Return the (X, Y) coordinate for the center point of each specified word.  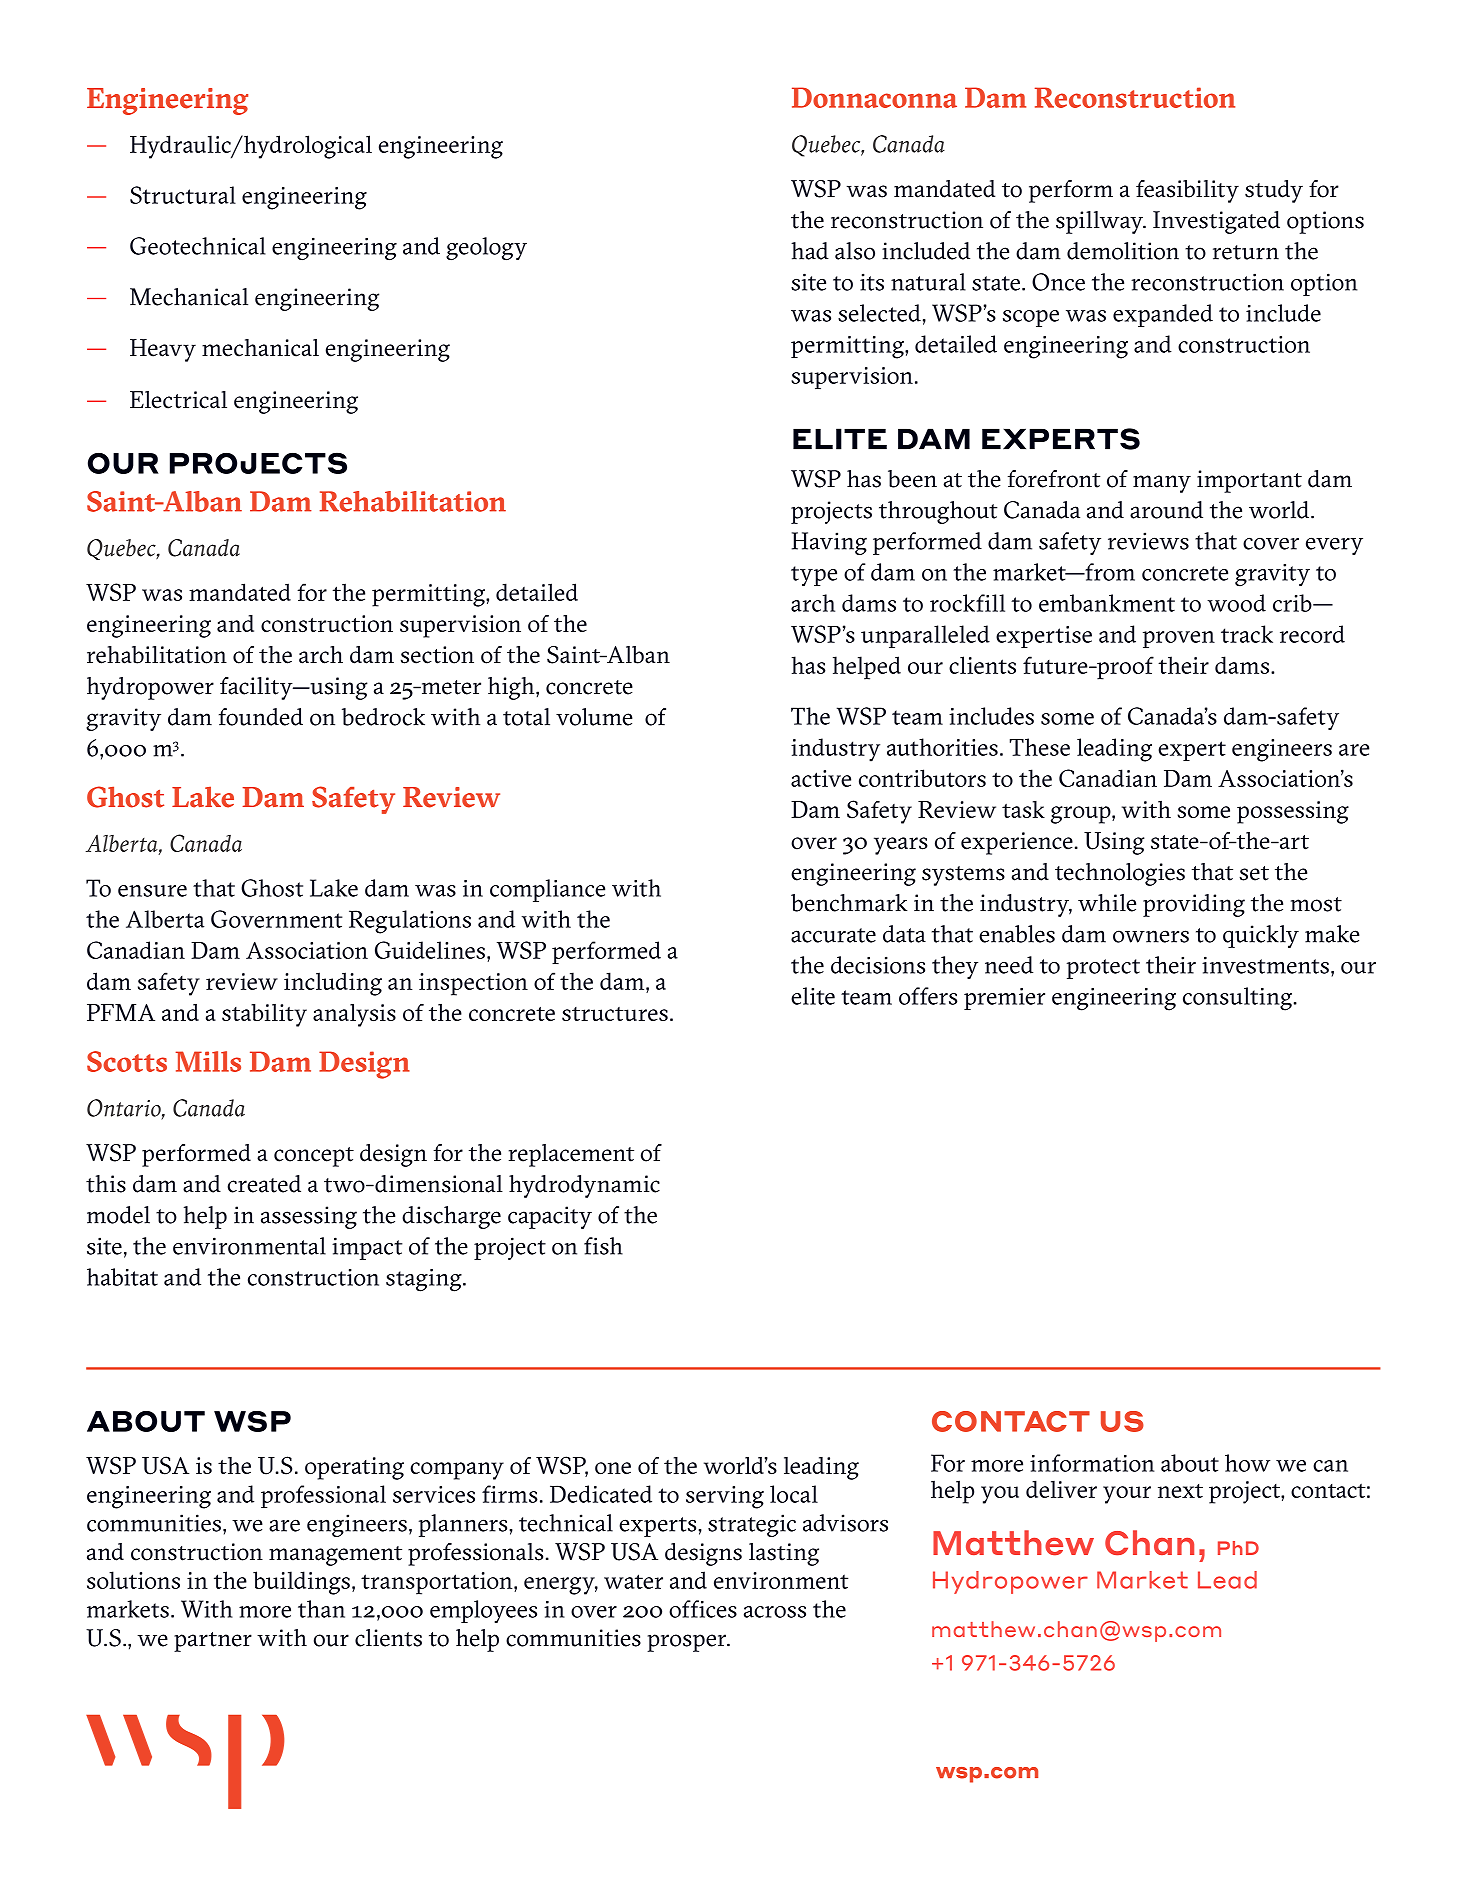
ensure (152, 891)
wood (1236, 603)
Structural (183, 195)
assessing (309, 1217)
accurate (833, 935)
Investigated (1216, 222)
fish (603, 1246)
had (810, 251)
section (437, 655)
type (814, 576)
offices (703, 1609)
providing (1194, 905)
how (1247, 1463)
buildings (301, 1583)
